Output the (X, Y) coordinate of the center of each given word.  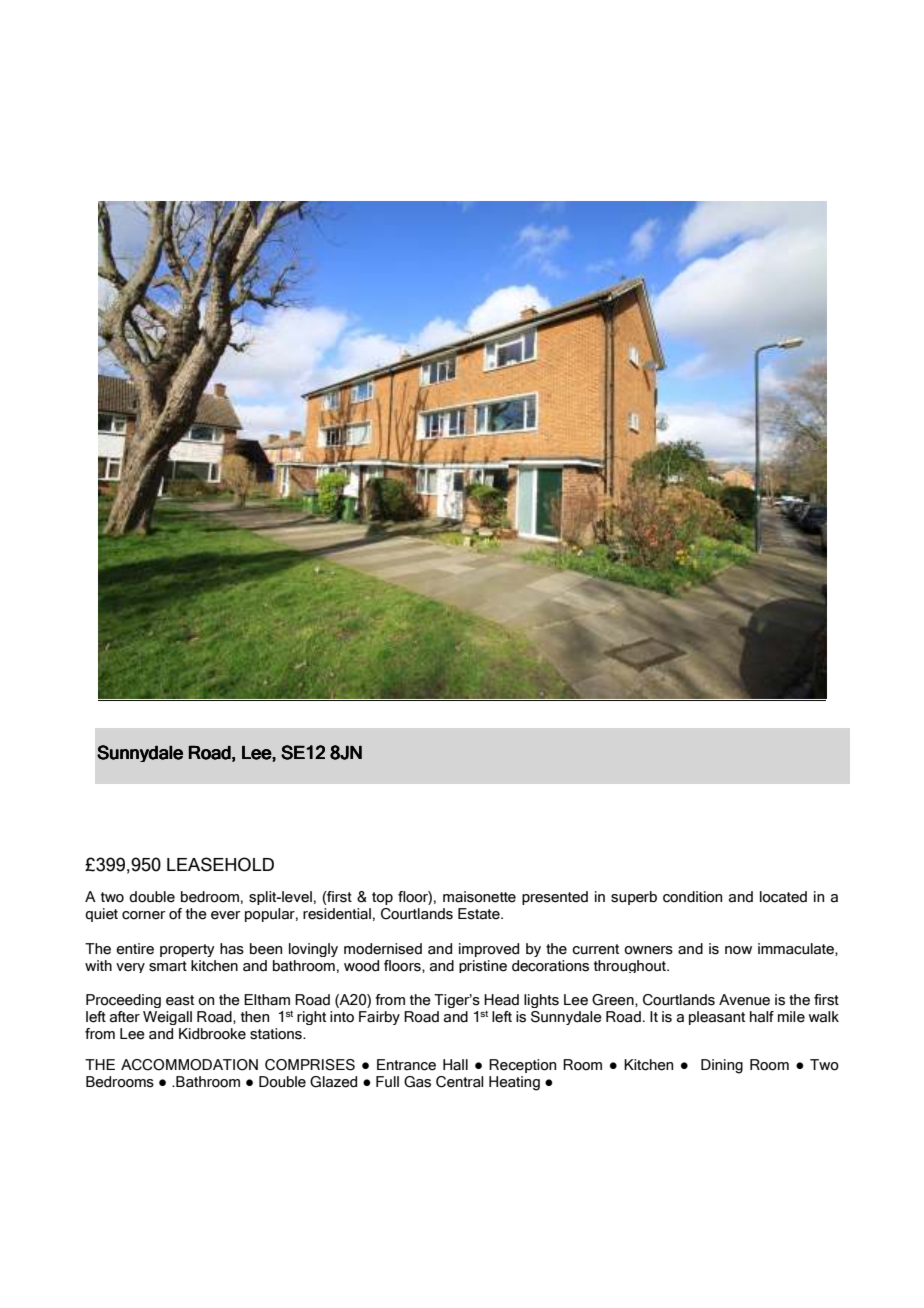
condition (692, 897)
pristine (483, 966)
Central (460, 1082)
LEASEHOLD (220, 864)
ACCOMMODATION (189, 1065)
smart (168, 966)
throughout (631, 966)
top (382, 898)
